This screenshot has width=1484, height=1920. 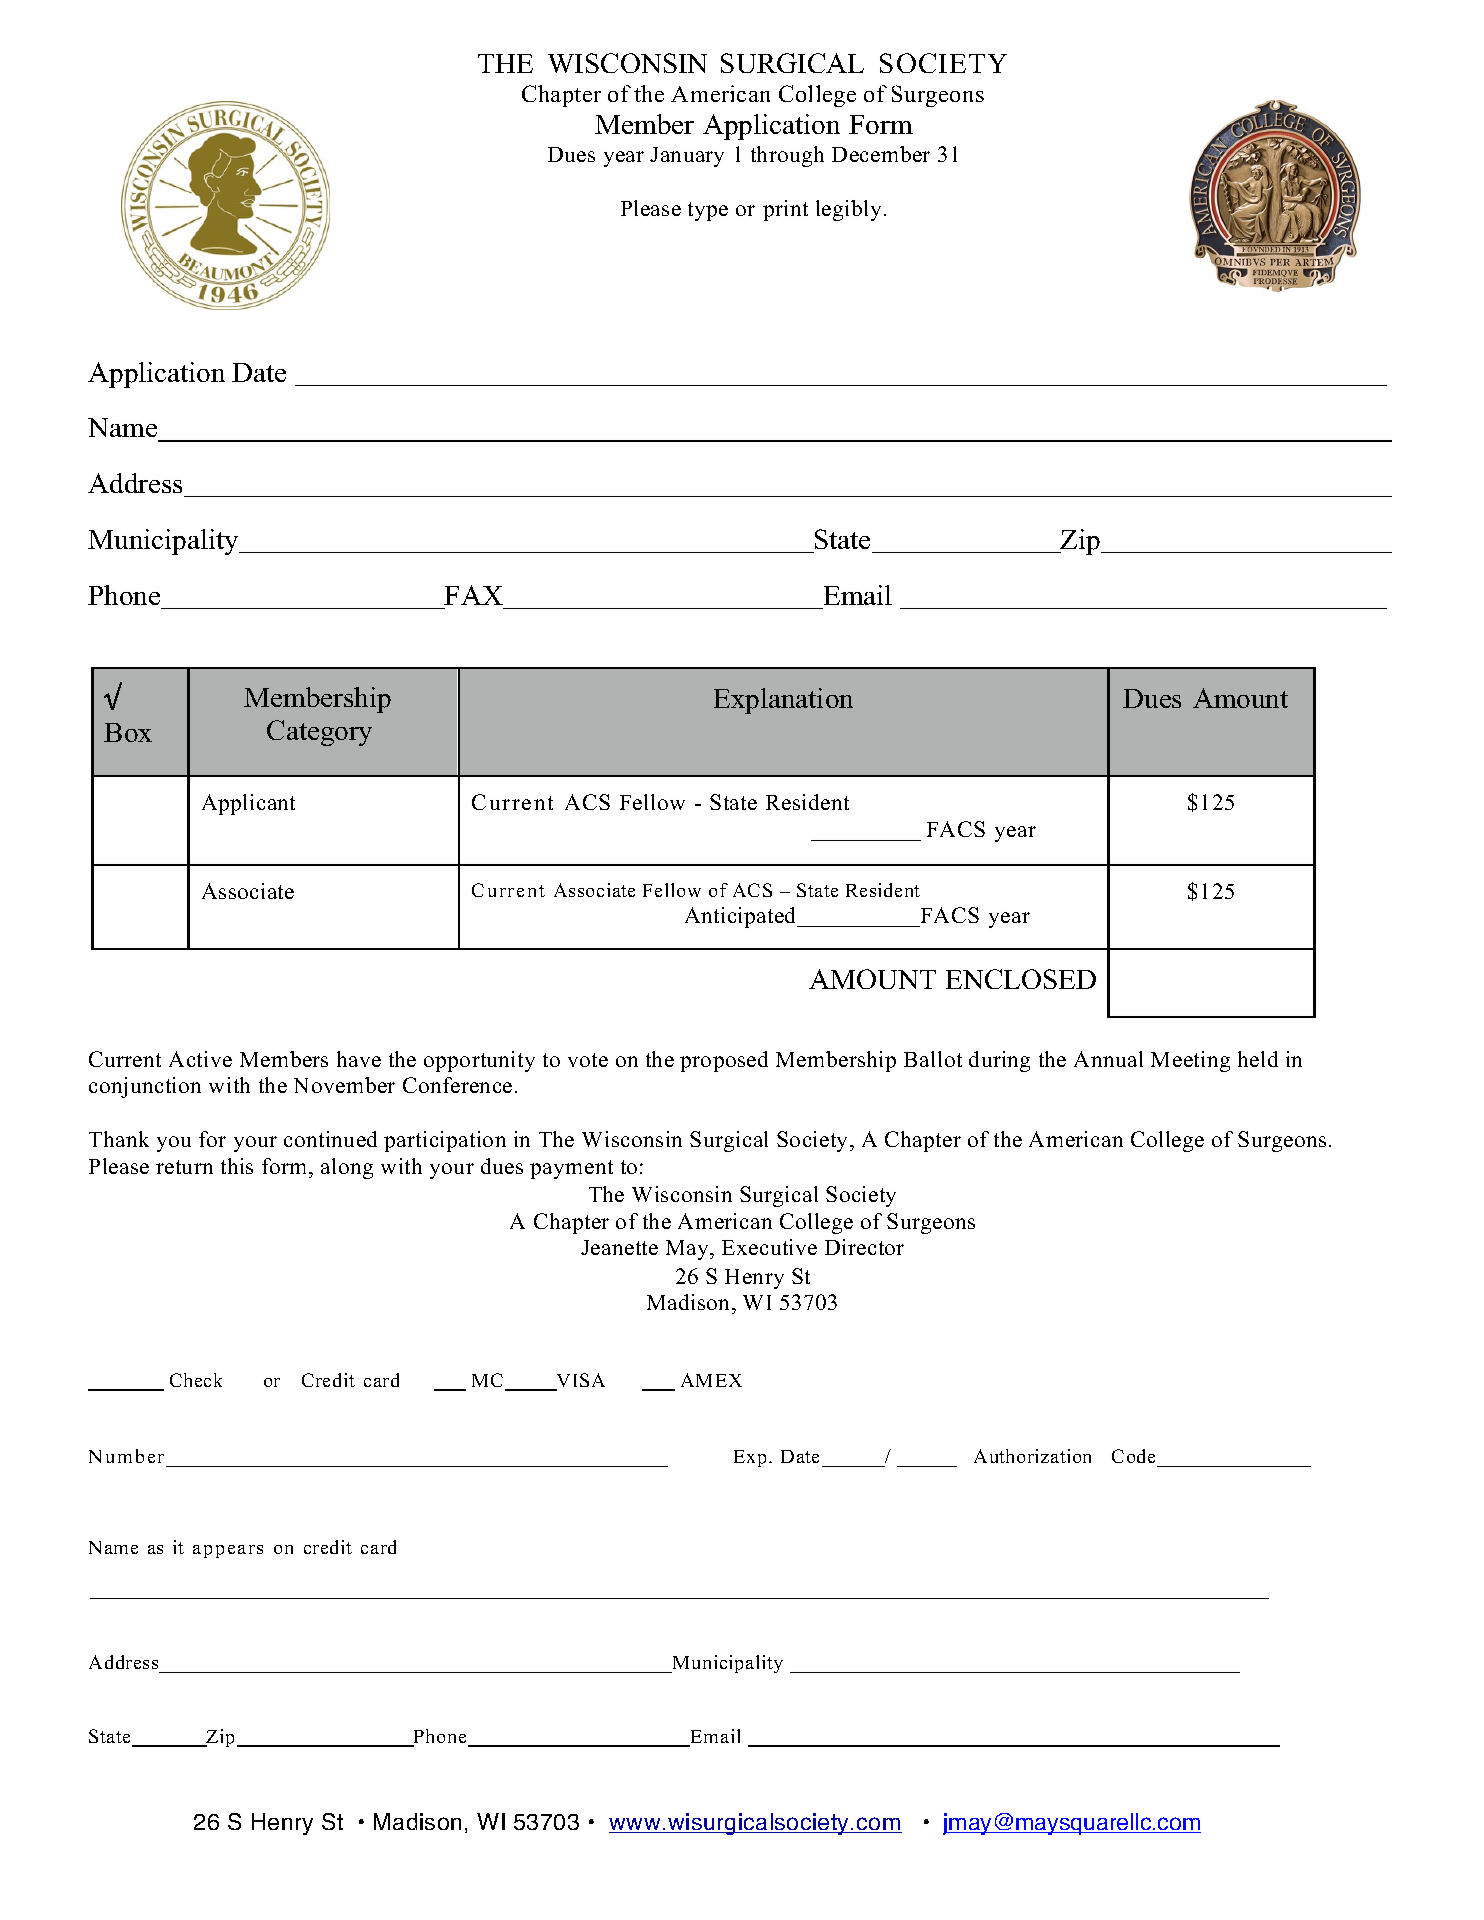 What do you see at coordinates (881, 154) in the screenshot?
I see `December` at bounding box center [881, 154].
